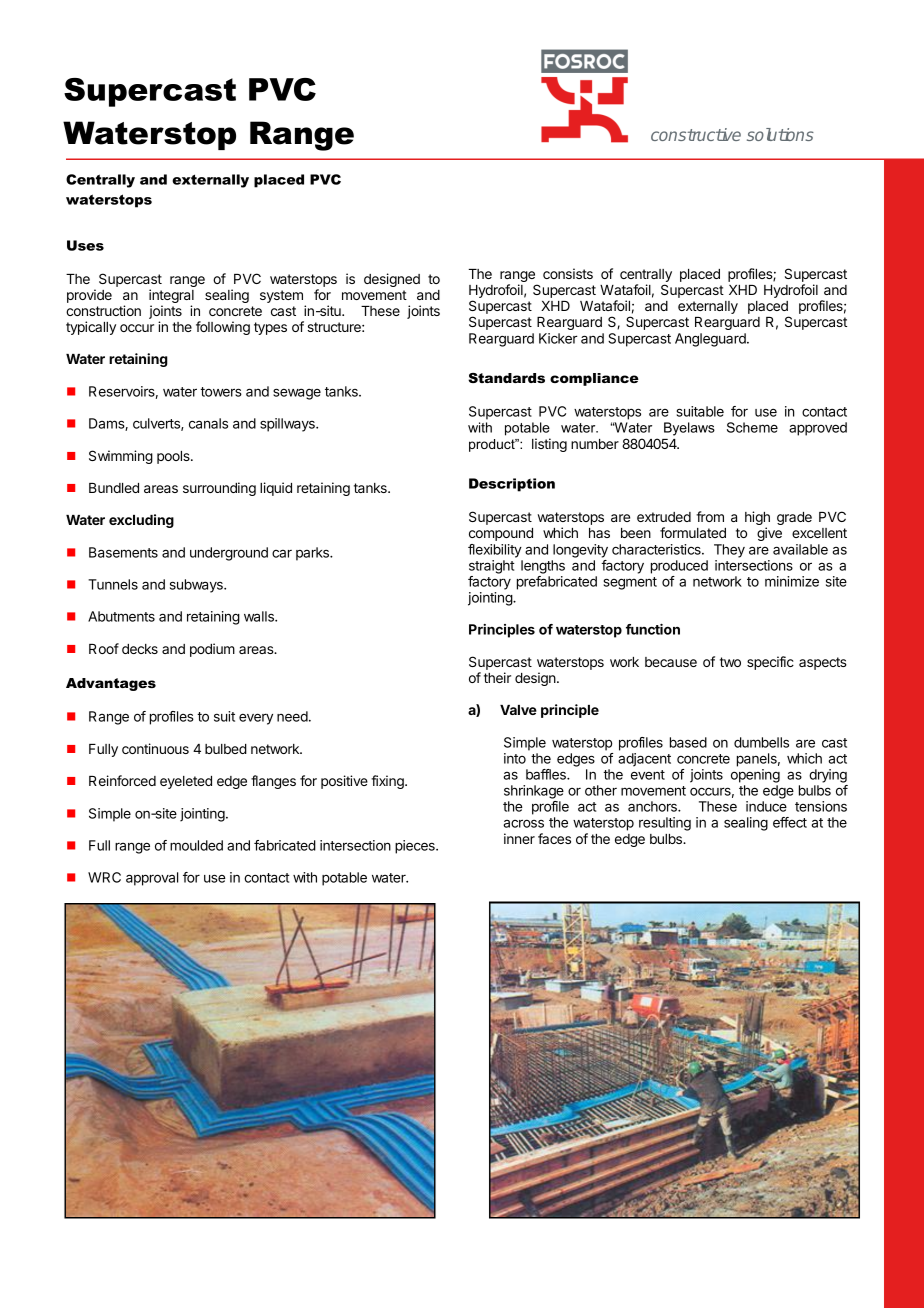  What do you see at coordinates (196, 845) in the document?
I see `moulded` at bounding box center [196, 845].
